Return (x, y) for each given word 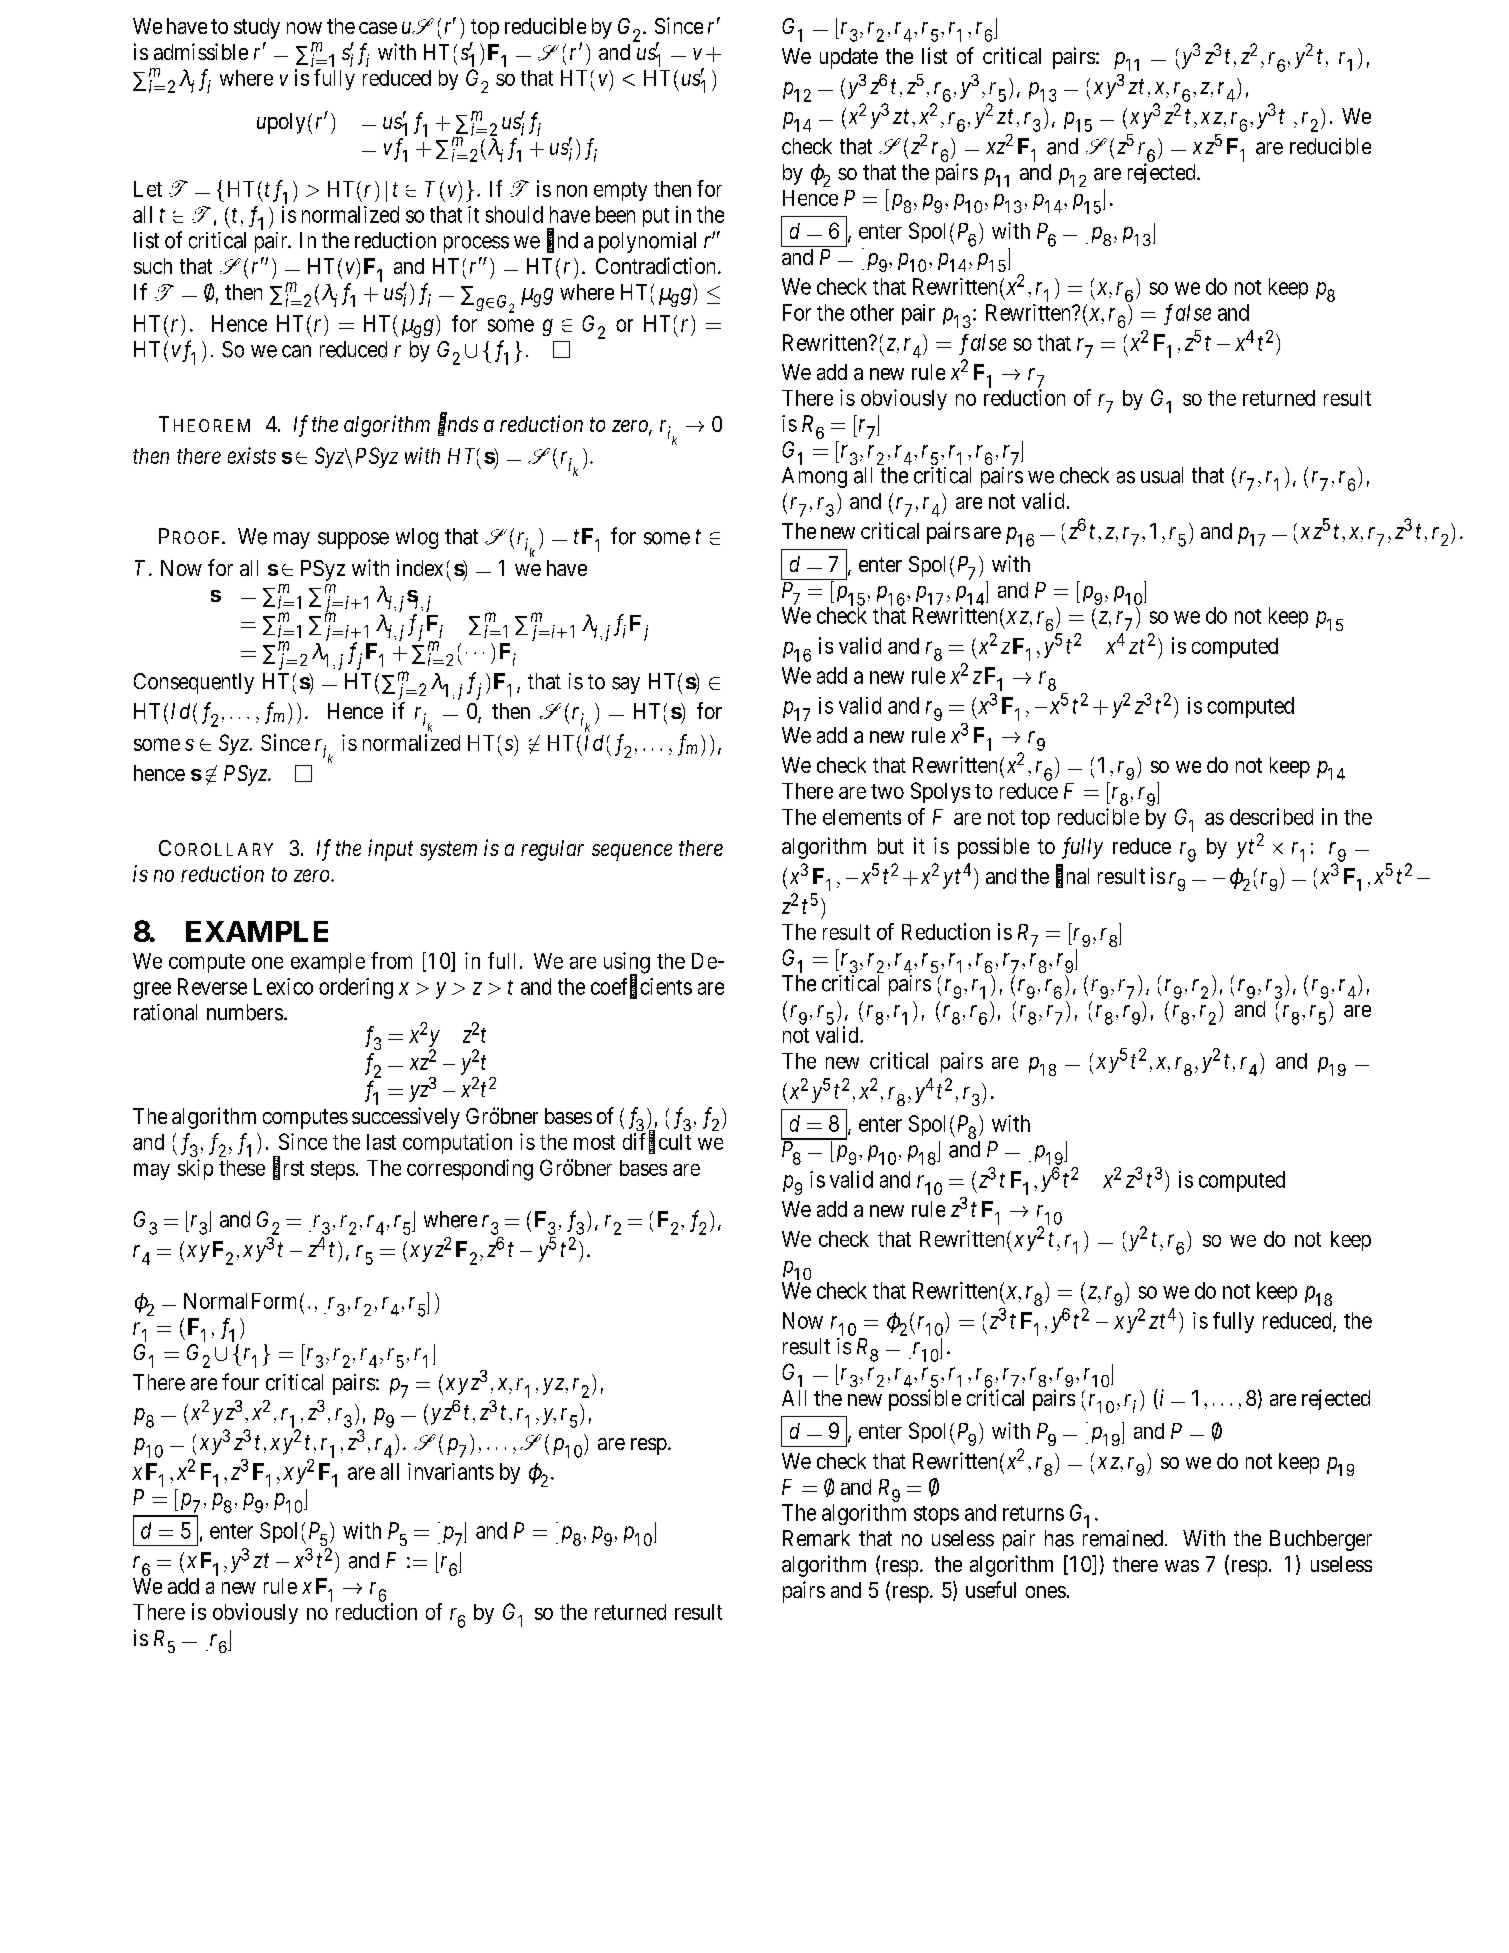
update (849, 58)
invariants (451, 1471)
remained (1124, 1538)
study (257, 28)
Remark (816, 1538)
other (872, 312)
